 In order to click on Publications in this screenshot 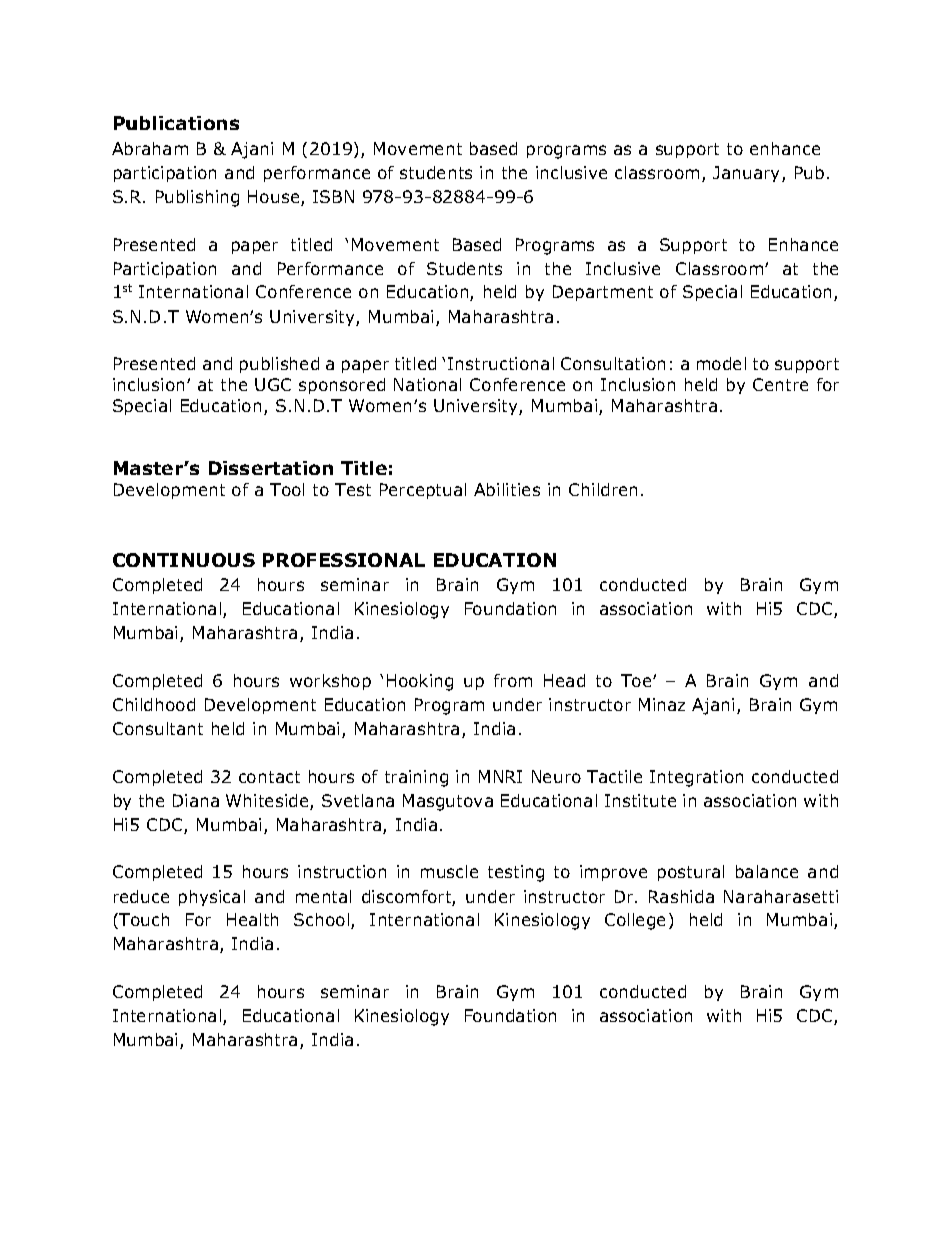, I will do `click(176, 123)`.
